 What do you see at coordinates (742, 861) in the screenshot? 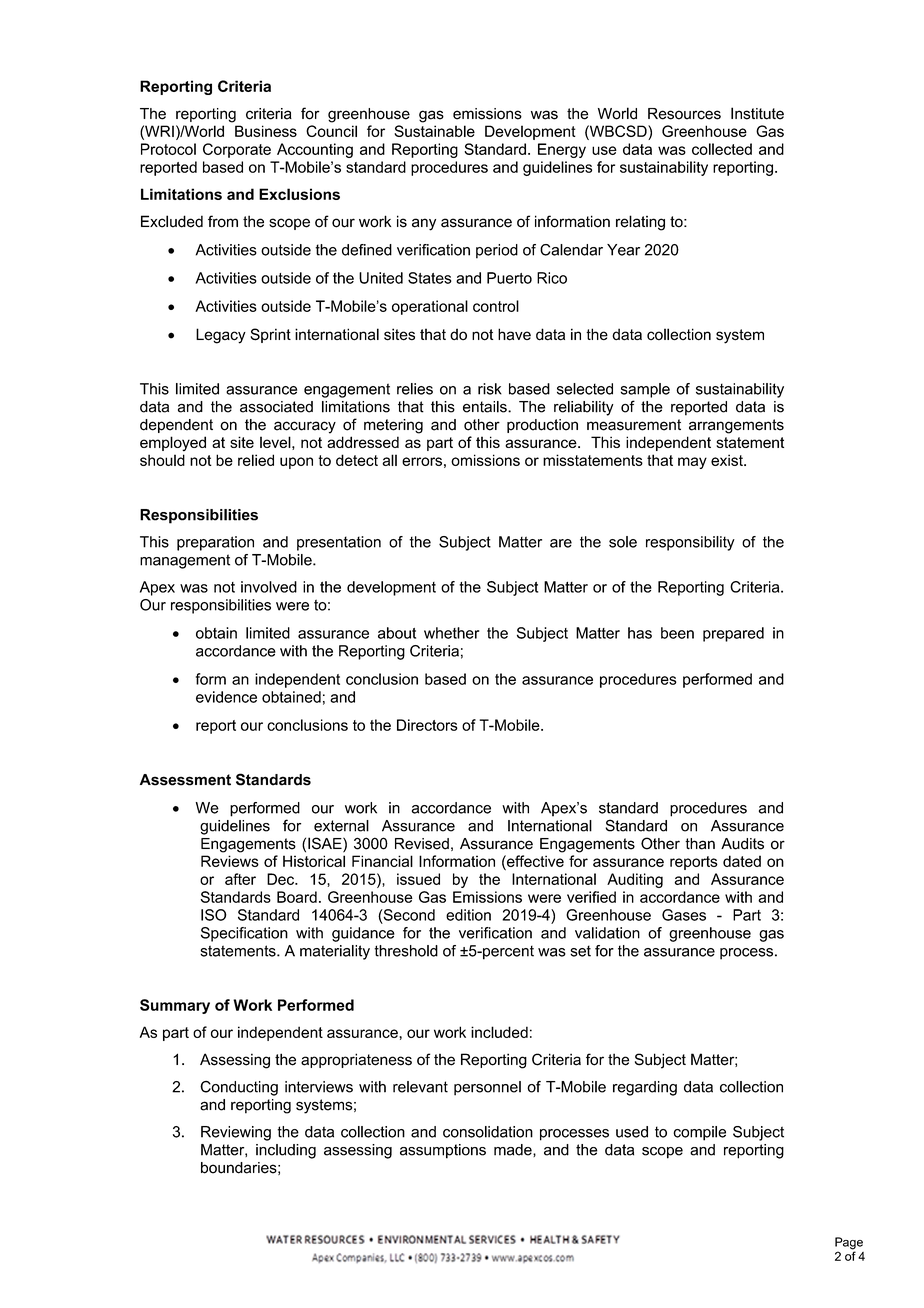
I see `dated` at bounding box center [742, 861].
